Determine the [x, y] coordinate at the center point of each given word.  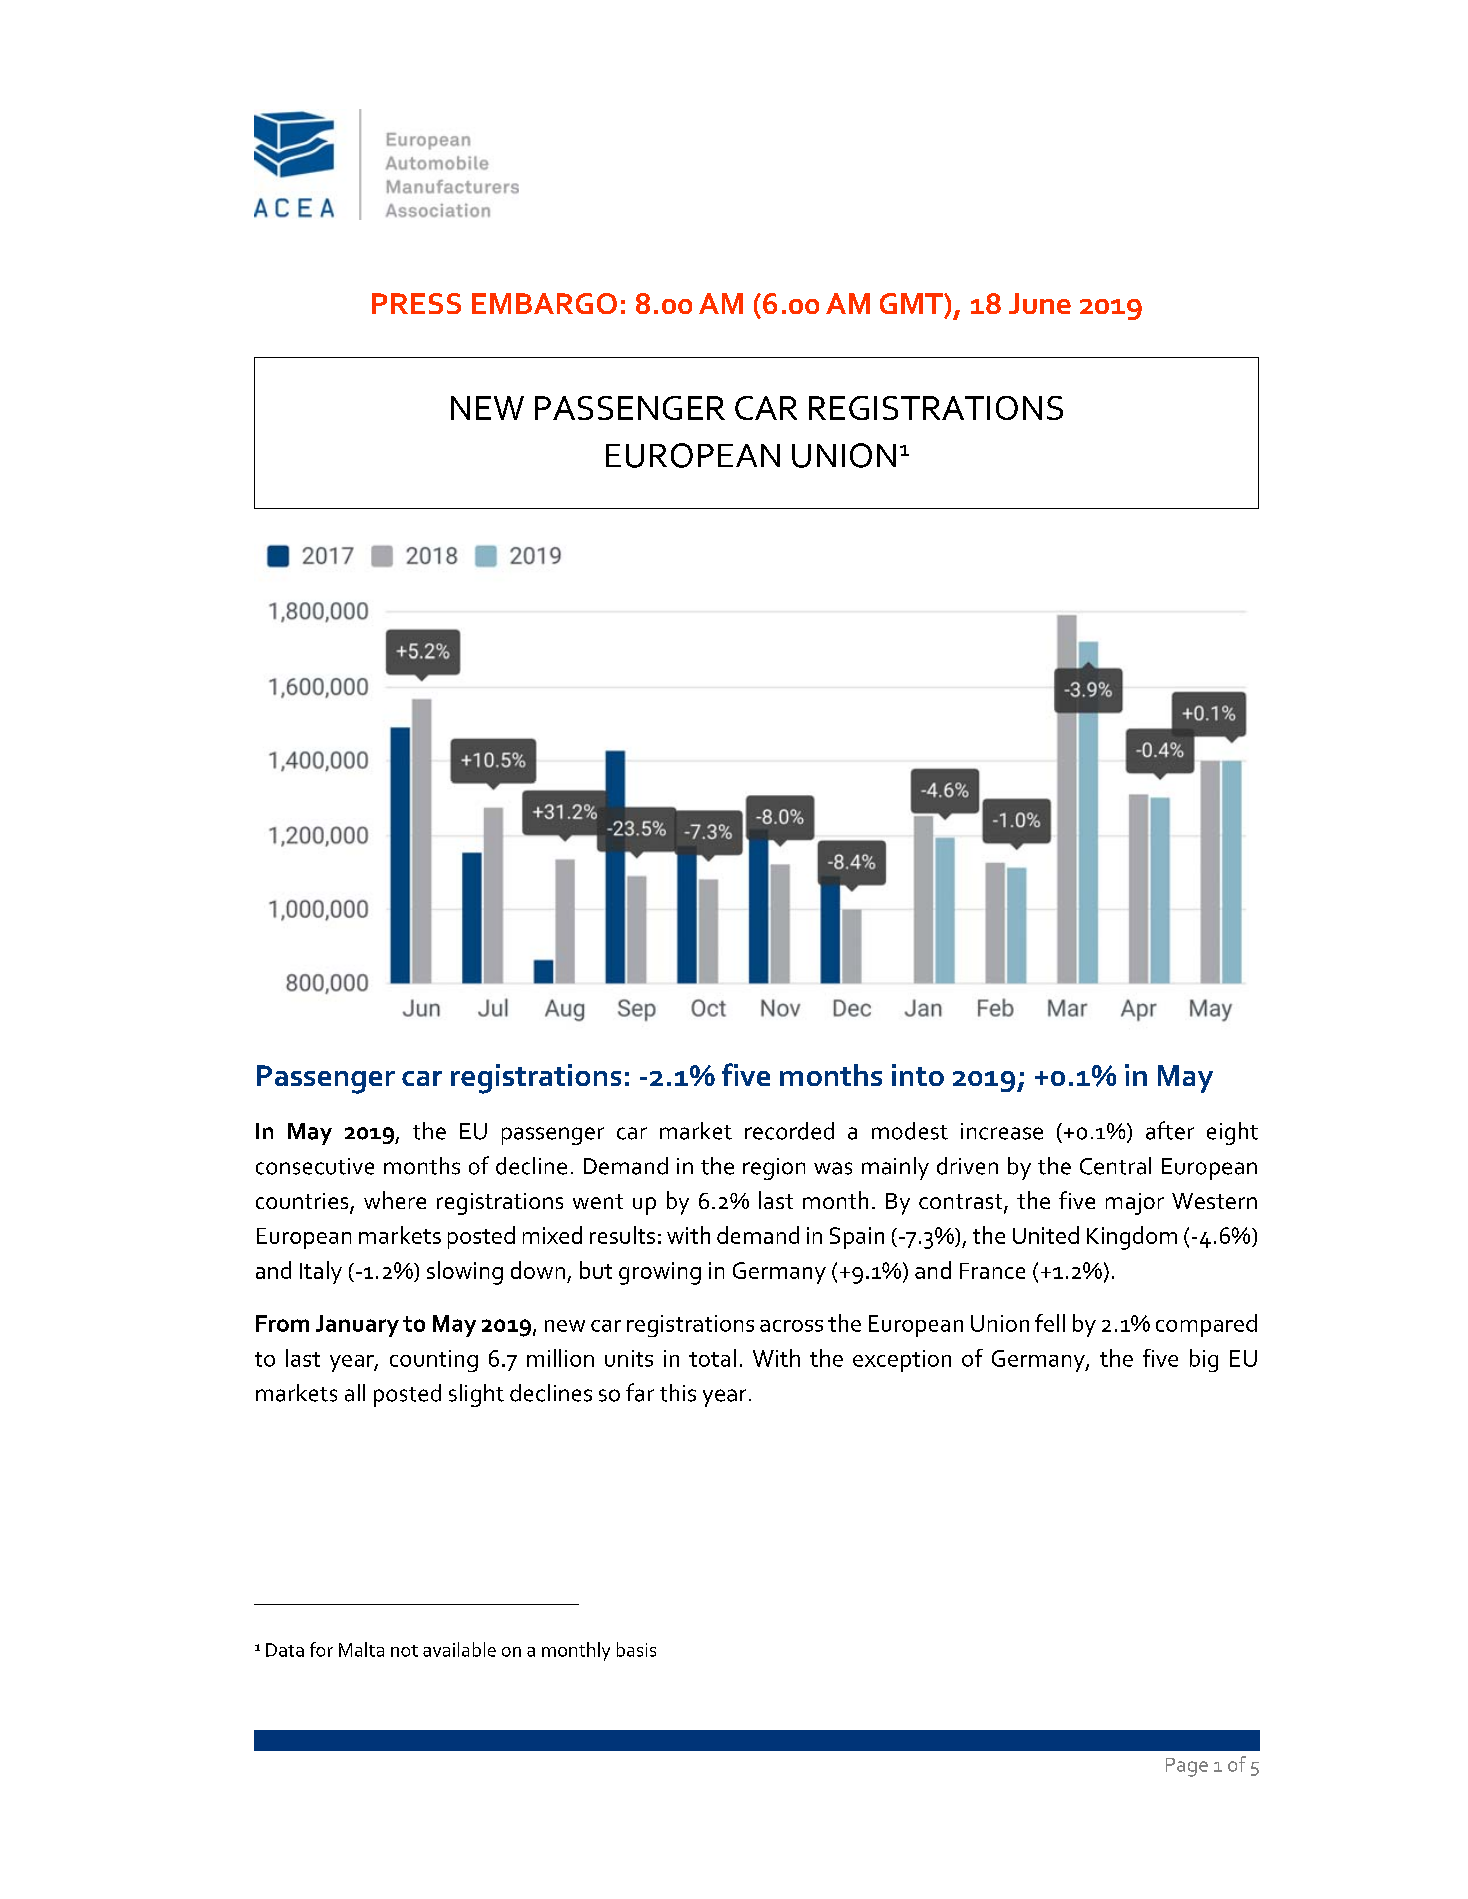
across [791, 1326]
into [918, 1075]
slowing [465, 1273]
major [1135, 1204]
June [1040, 303]
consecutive [315, 1166]
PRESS [416, 303]
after [1170, 1130]
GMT [912, 303]
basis [636, 1649]
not [404, 1651]
